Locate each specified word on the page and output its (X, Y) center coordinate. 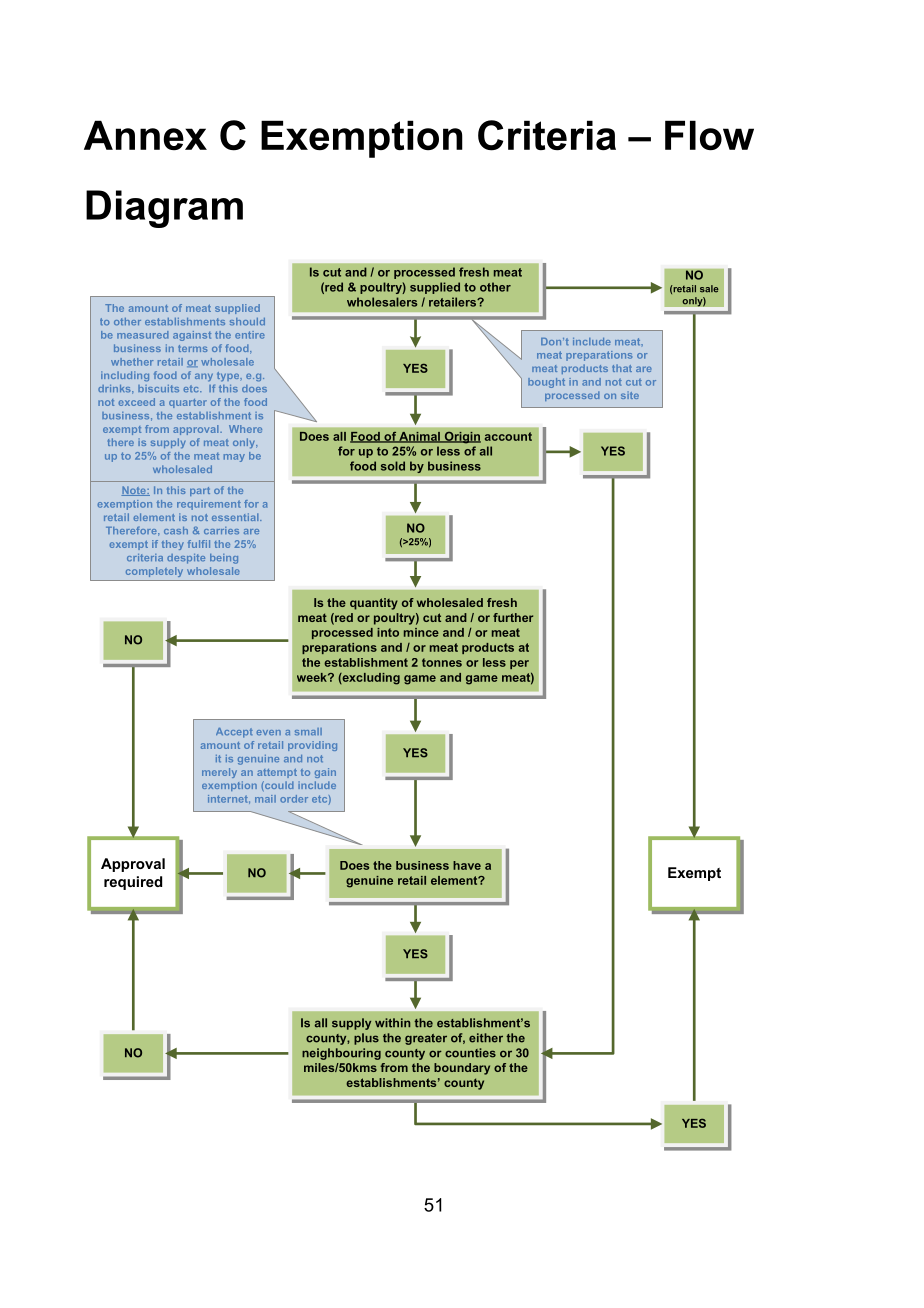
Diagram (164, 209)
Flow (709, 135)
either (486, 1038)
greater (426, 1039)
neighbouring (341, 1054)
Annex (145, 135)
